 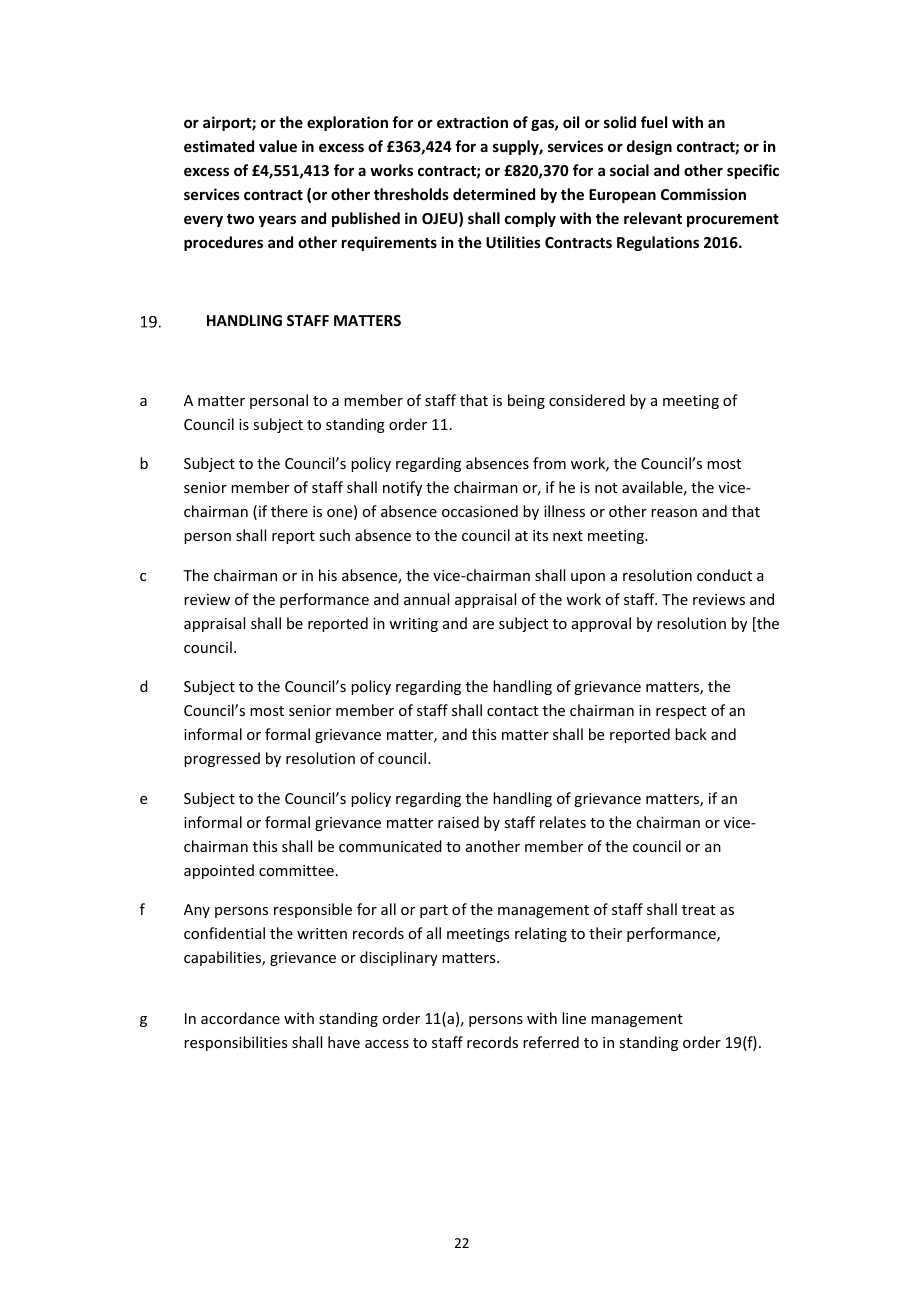 What do you see at coordinates (278, 146) in the page?
I see `value` at bounding box center [278, 146].
